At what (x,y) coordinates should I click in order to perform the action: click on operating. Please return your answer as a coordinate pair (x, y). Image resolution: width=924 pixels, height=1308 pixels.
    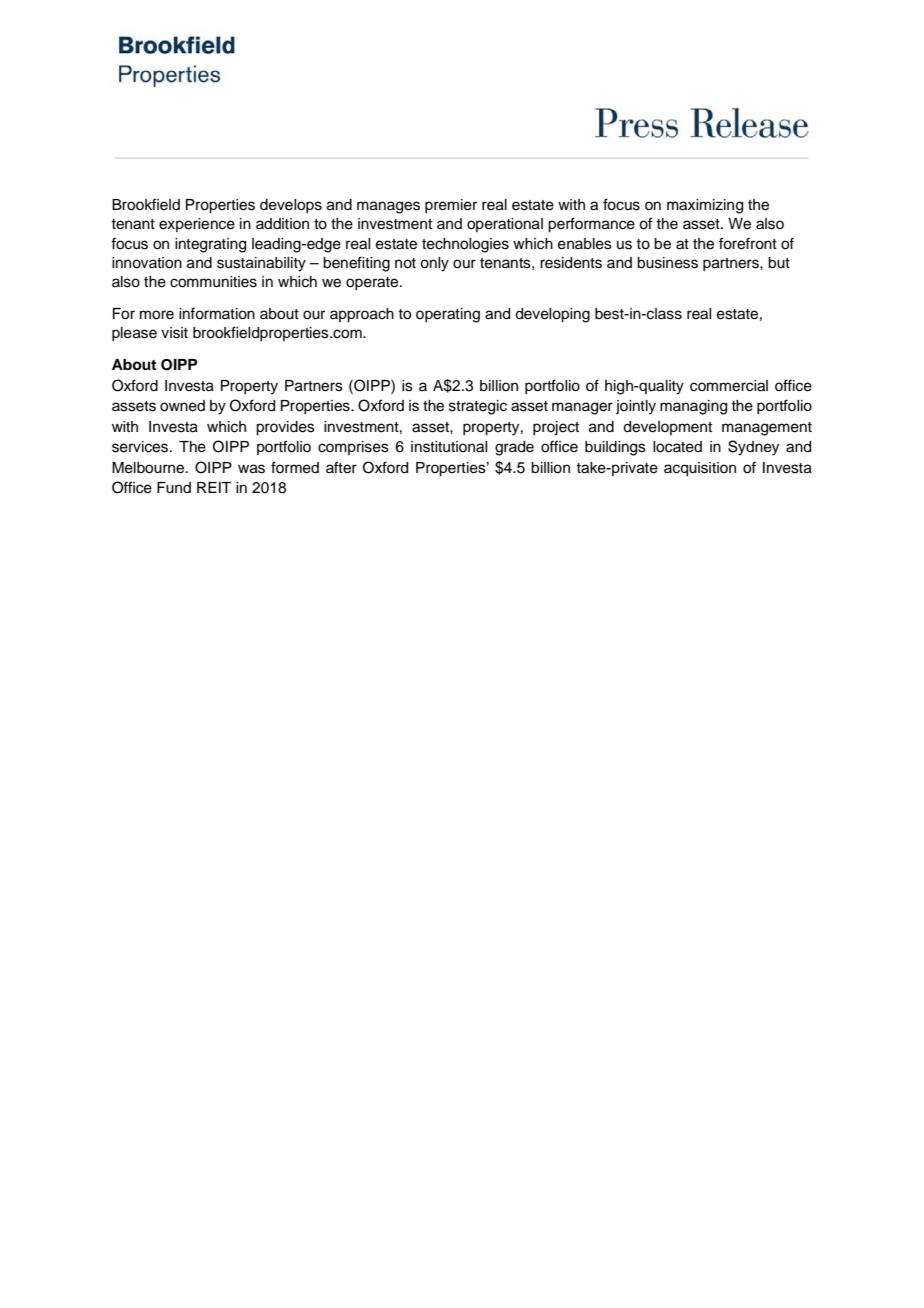
    Looking at the image, I should click on (448, 315).
